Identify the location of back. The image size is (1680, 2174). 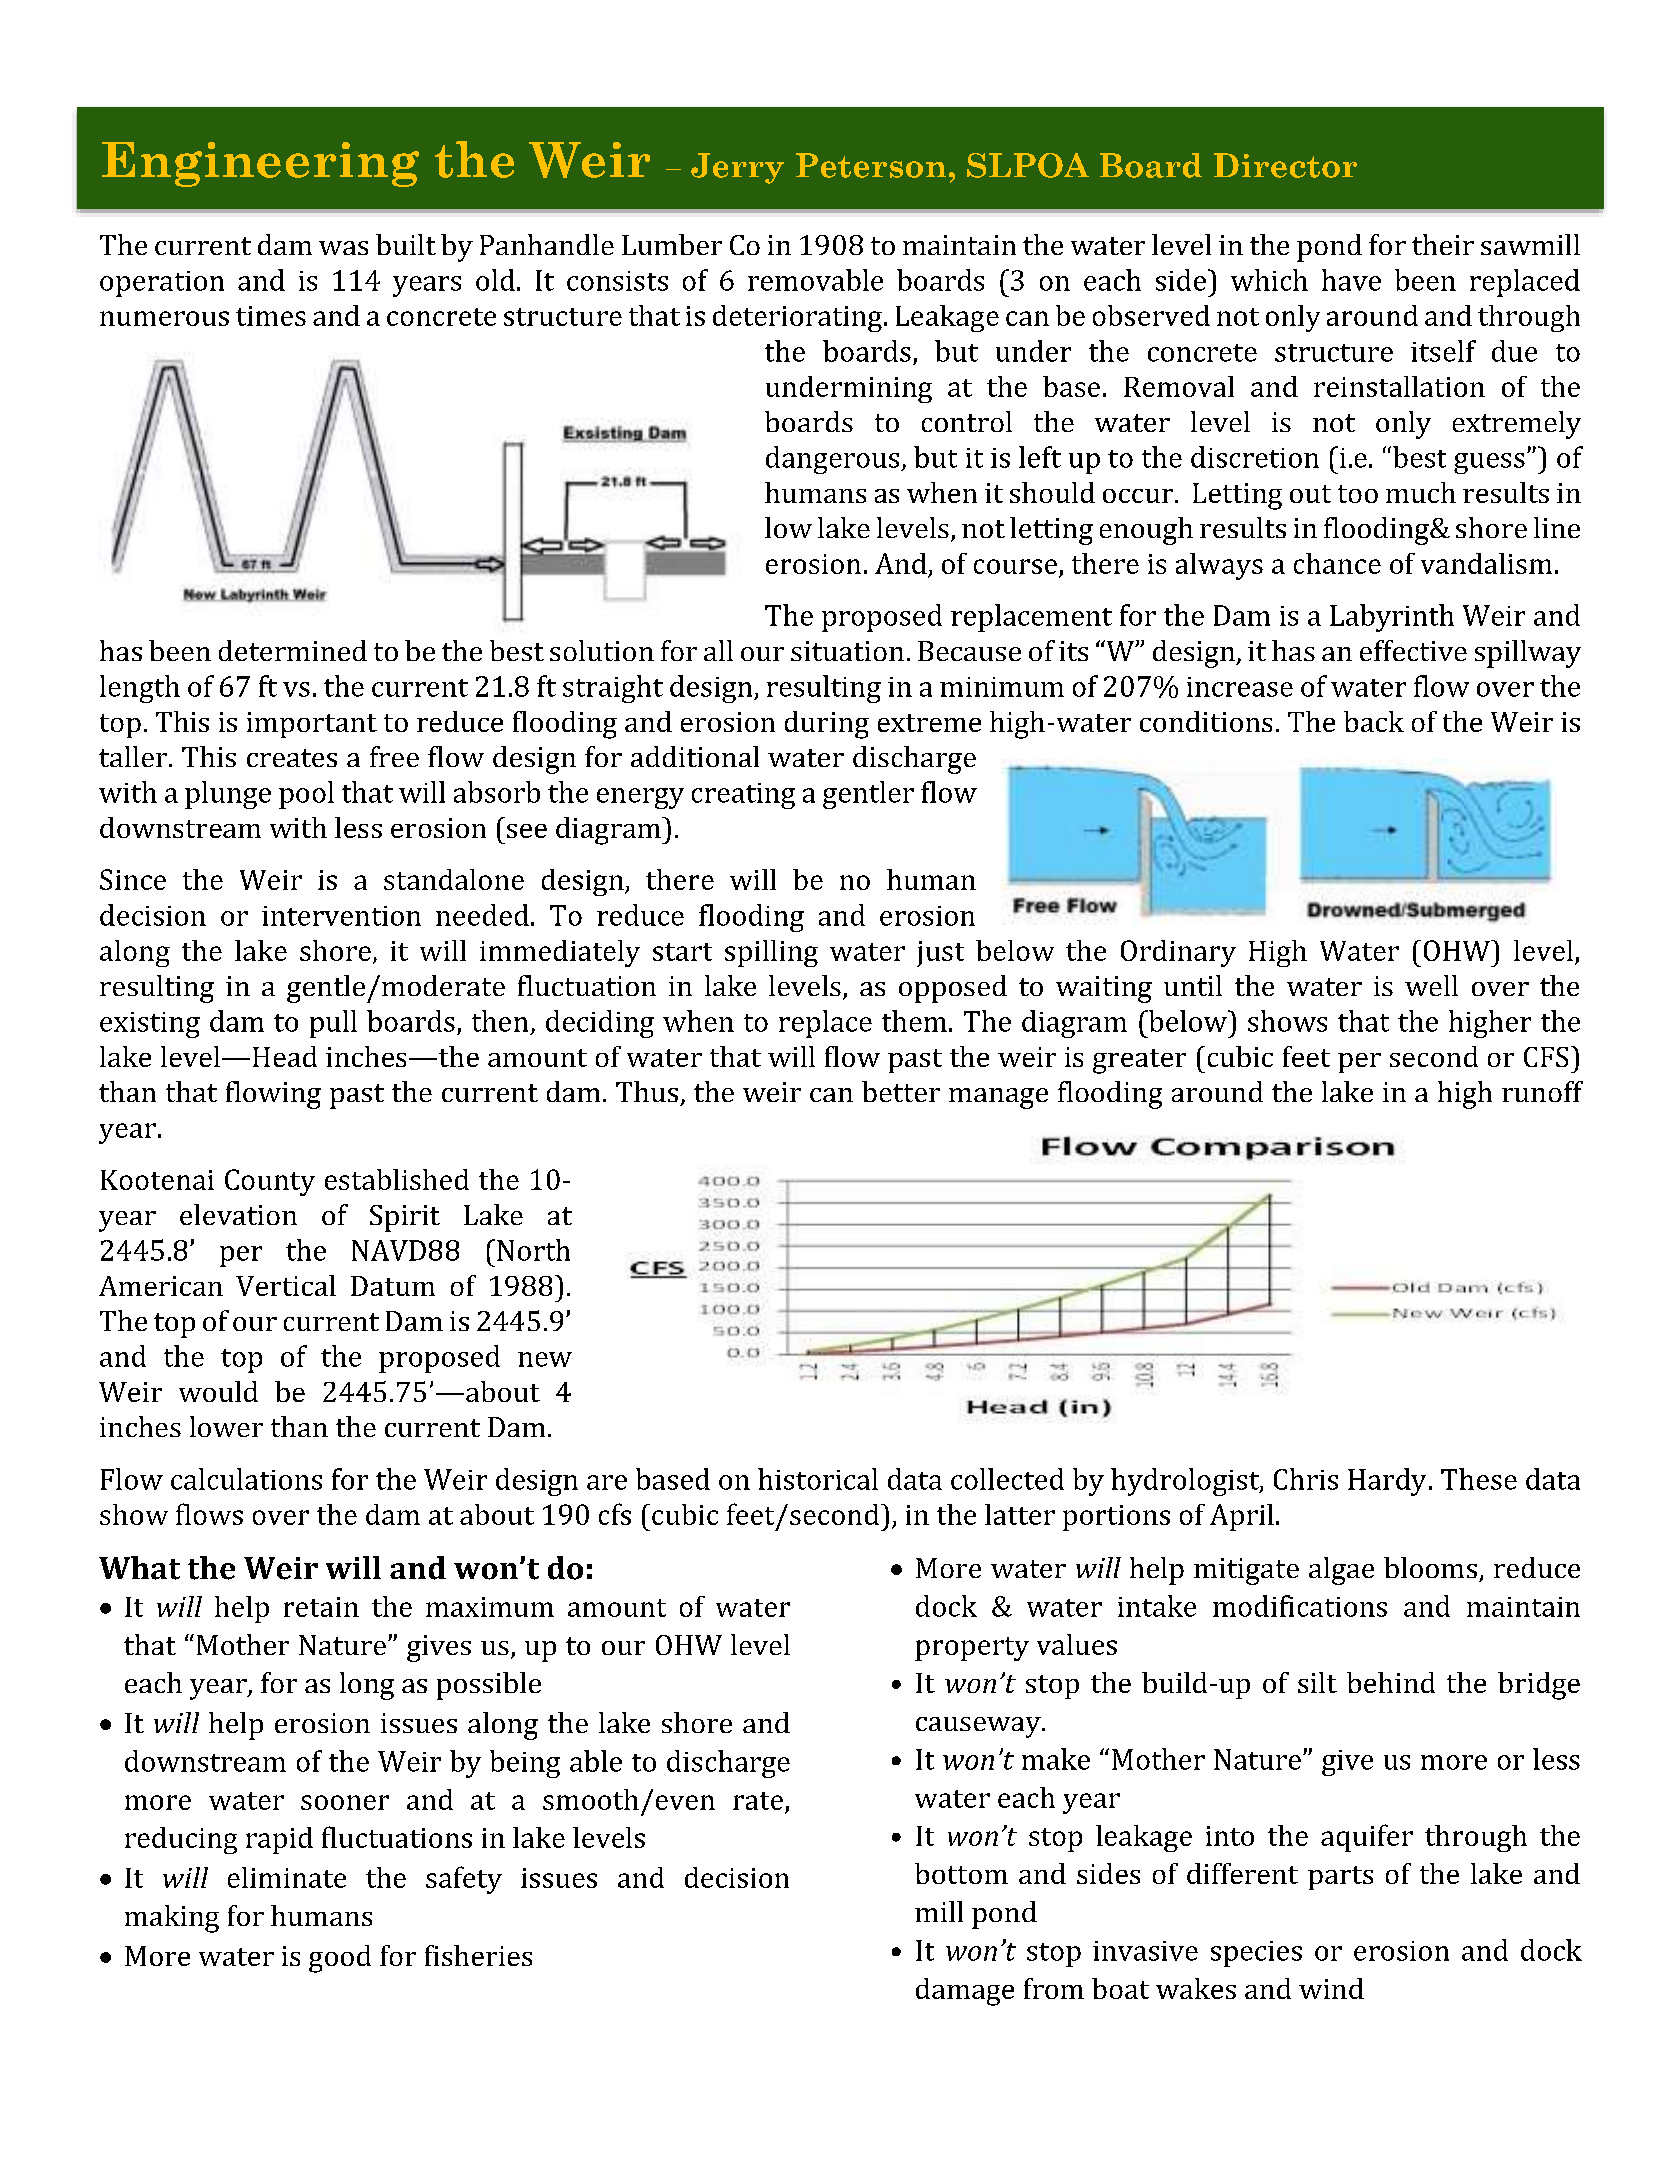
(1374, 721).
